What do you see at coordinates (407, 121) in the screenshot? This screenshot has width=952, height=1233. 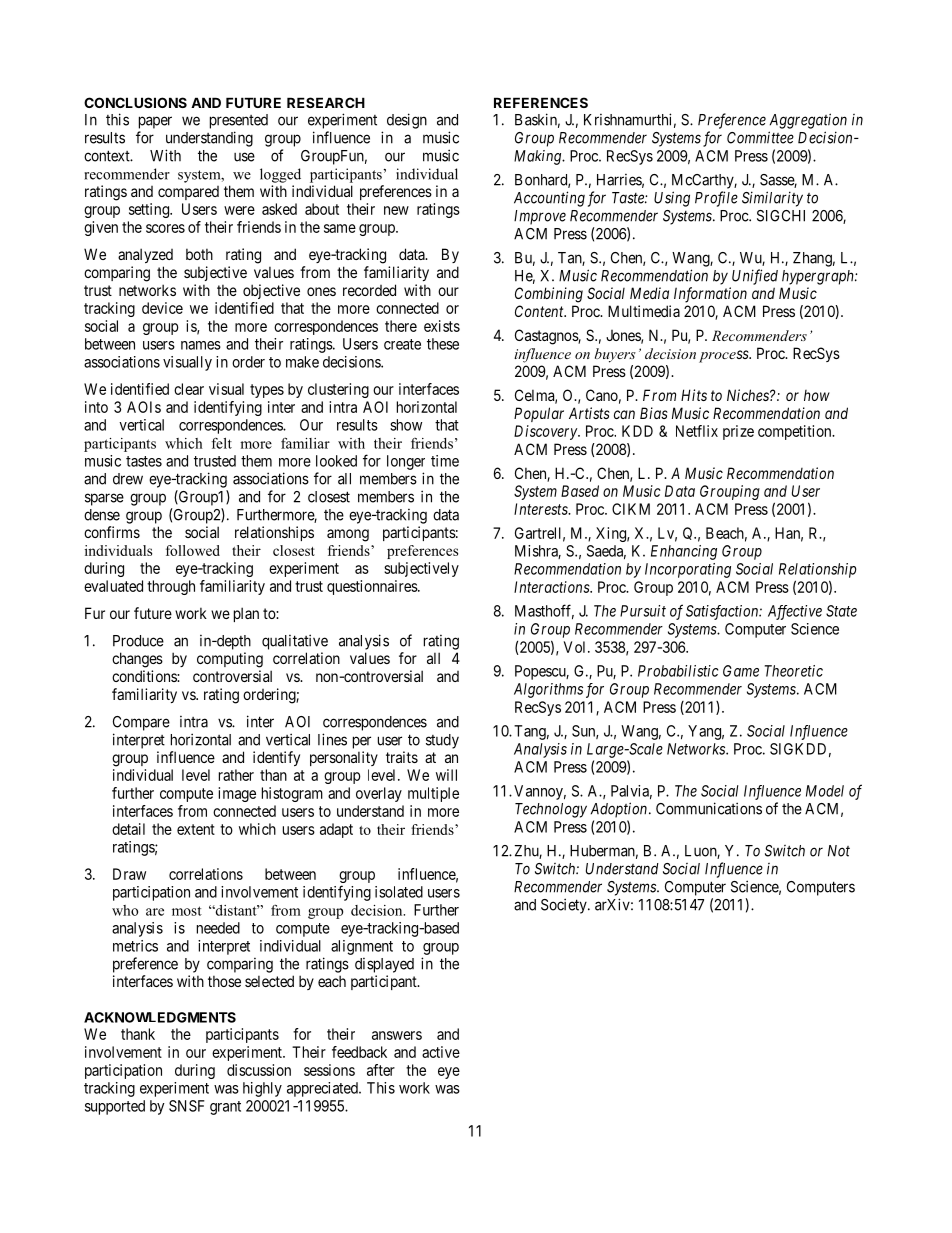 I see `design` at bounding box center [407, 121].
